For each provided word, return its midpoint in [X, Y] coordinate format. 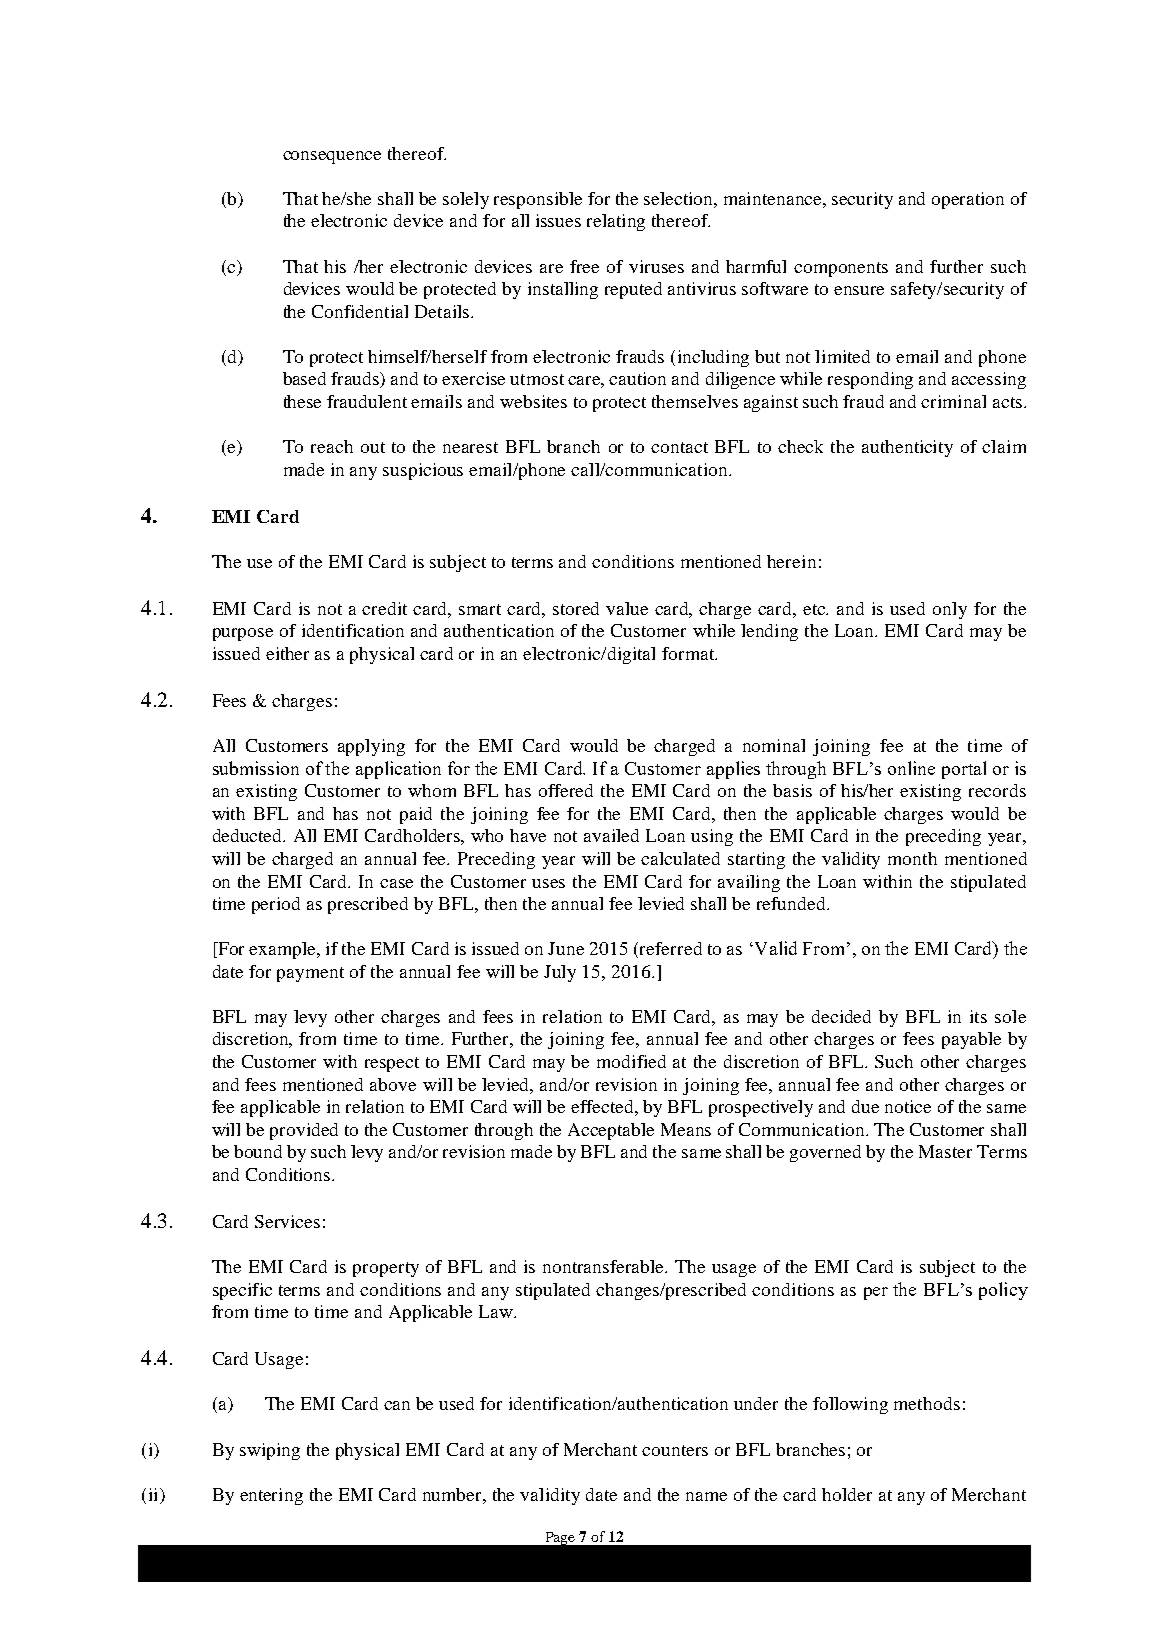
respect [392, 1064]
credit [384, 608]
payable [971, 1040]
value [627, 608]
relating [616, 222]
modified [631, 1061]
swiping [270, 1451]
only [950, 610]
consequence [332, 157]
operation [968, 200]
